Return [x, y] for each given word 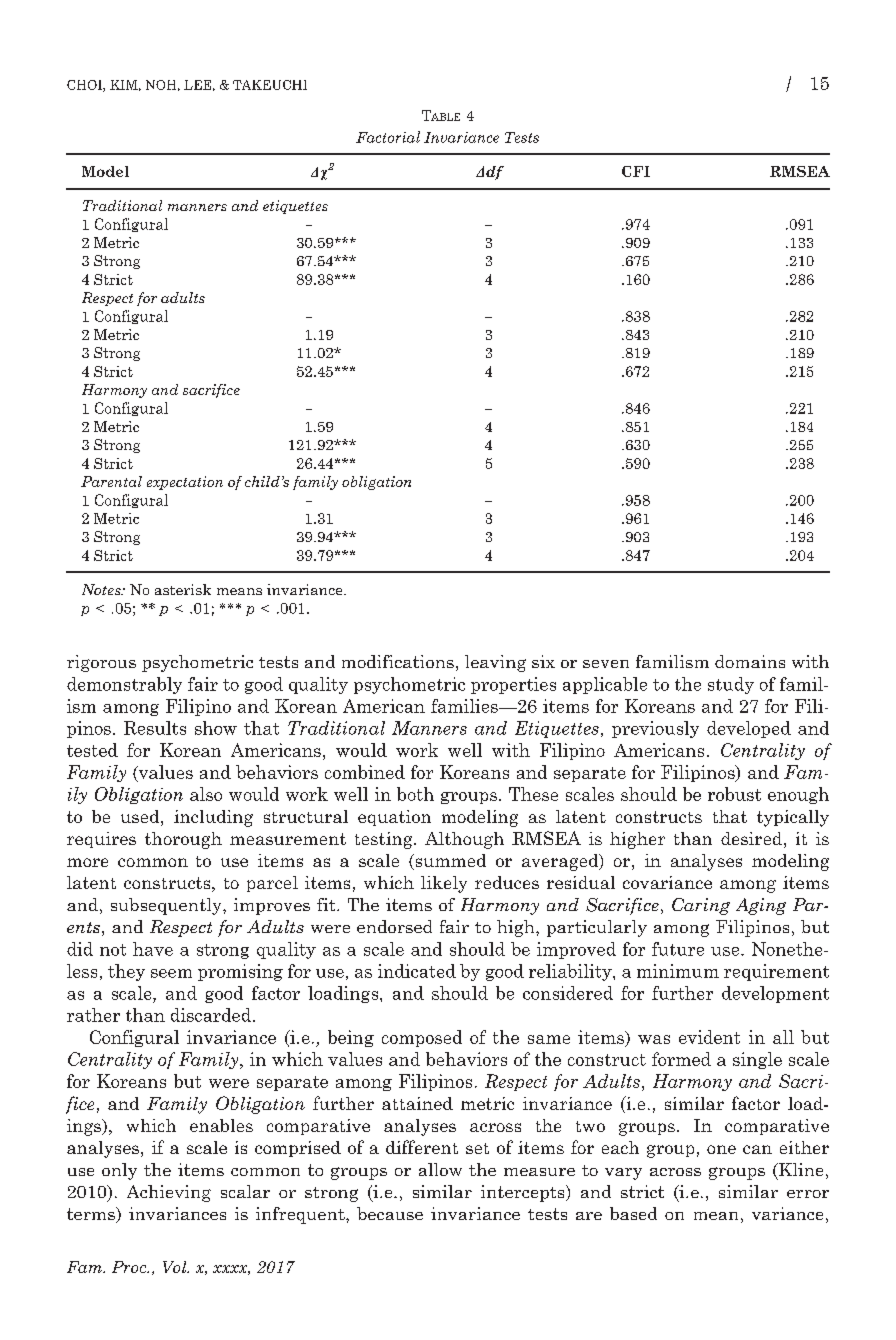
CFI [636, 171]
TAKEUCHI [270, 85]
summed [449, 862]
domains [750, 661]
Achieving [169, 1193]
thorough [183, 840]
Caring [701, 906]
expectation [185, 483]
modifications [398, 661]
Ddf [490, 173]
